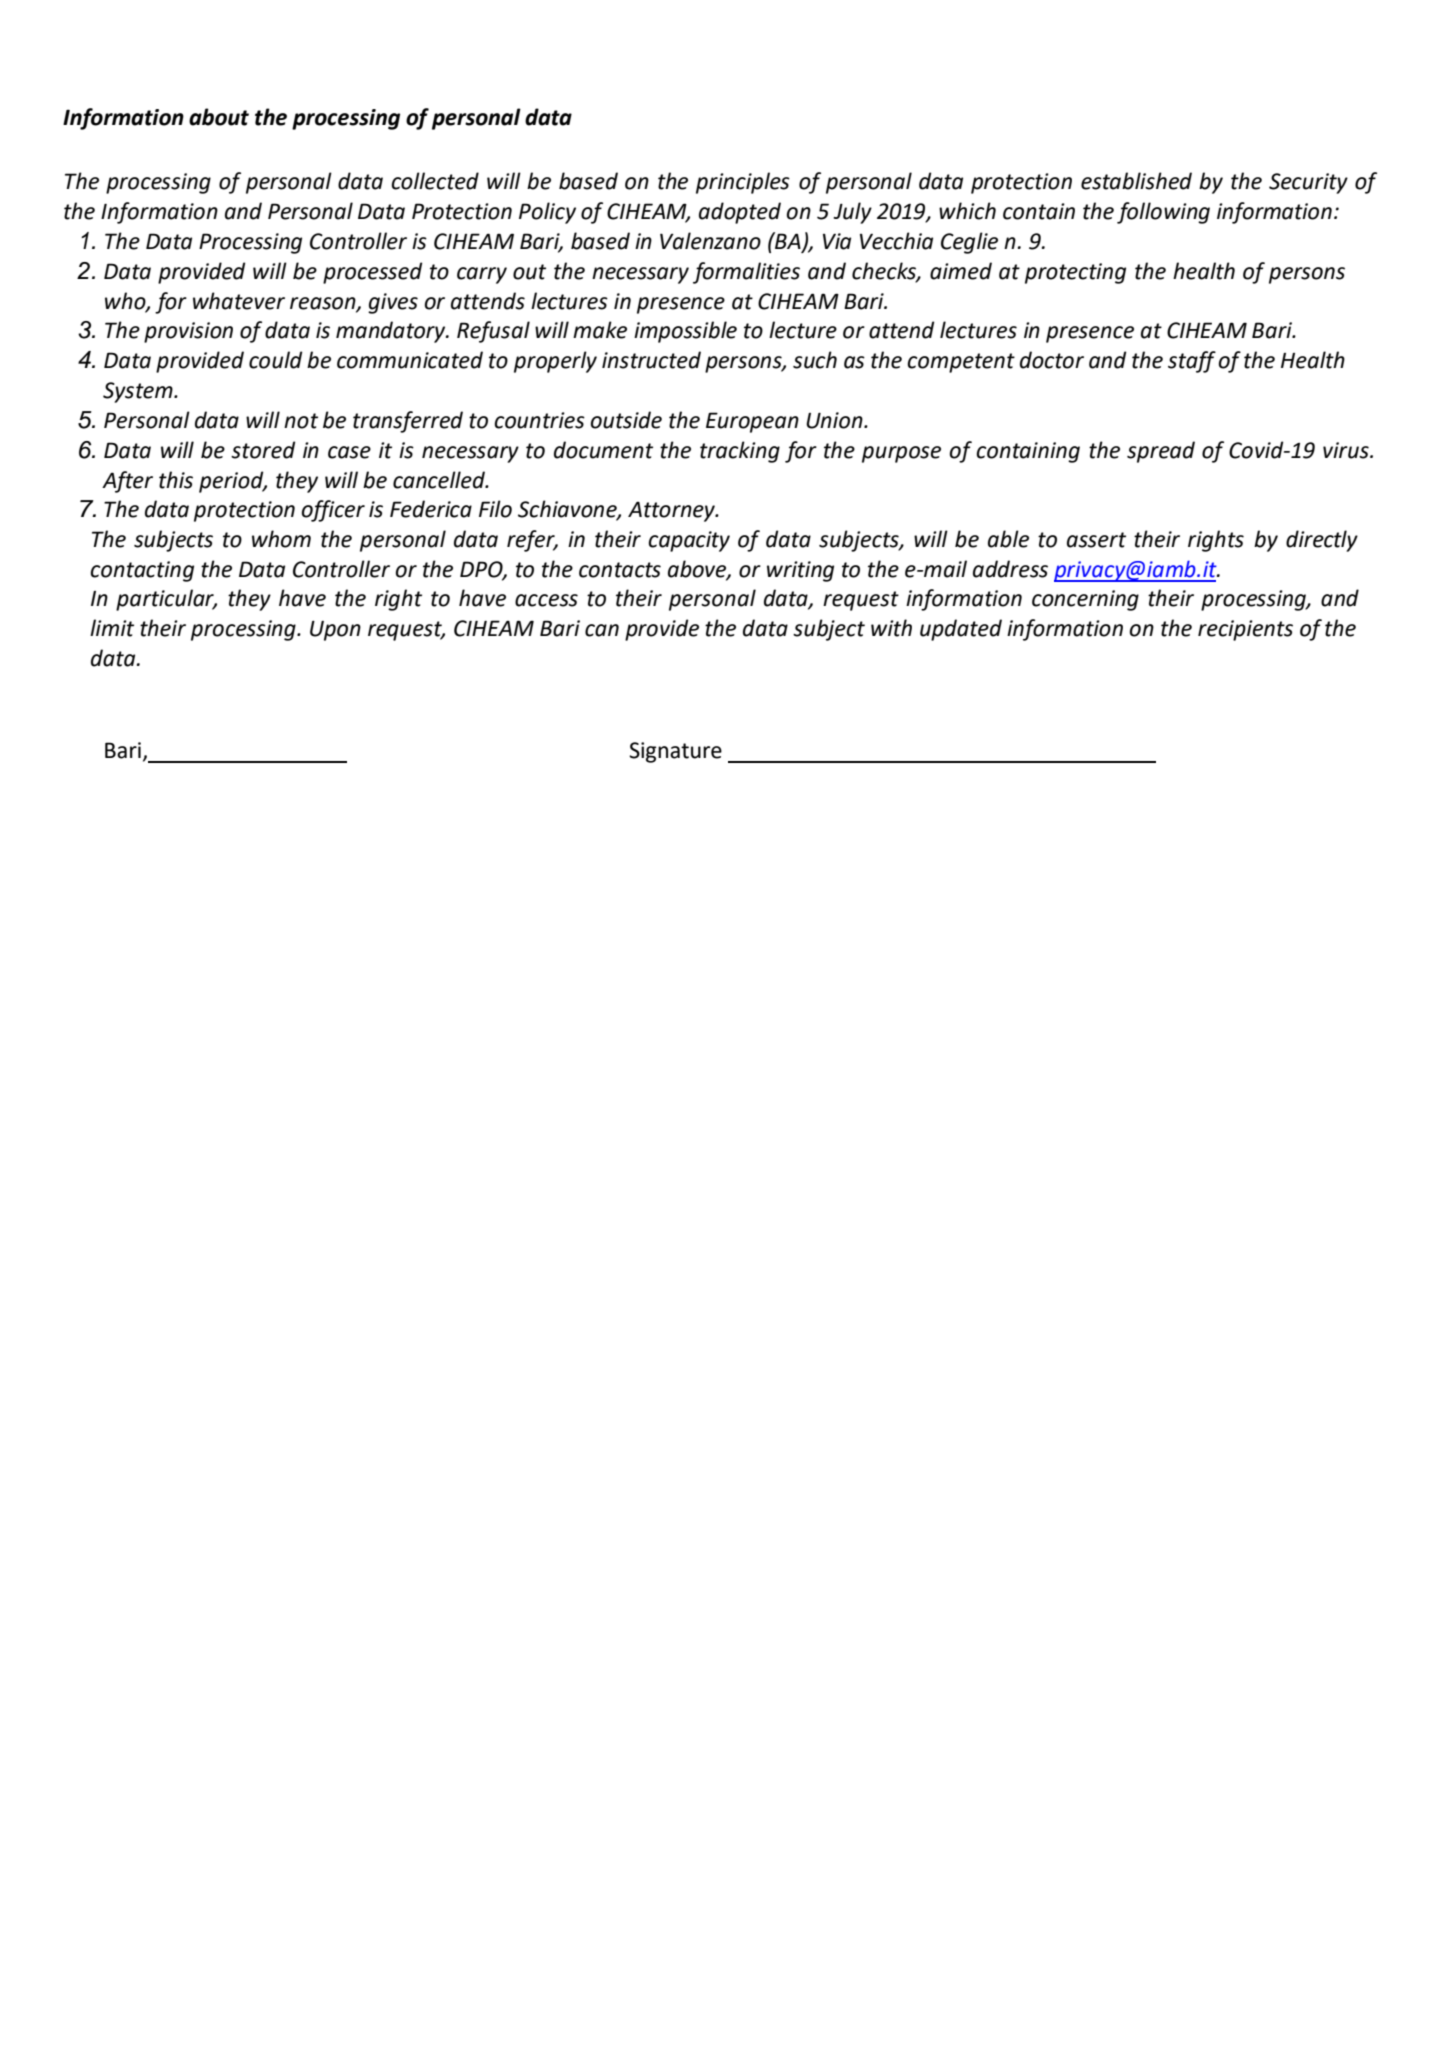 The image size is (1450, 2050). I want to click on formalities, so click(746, 273).
